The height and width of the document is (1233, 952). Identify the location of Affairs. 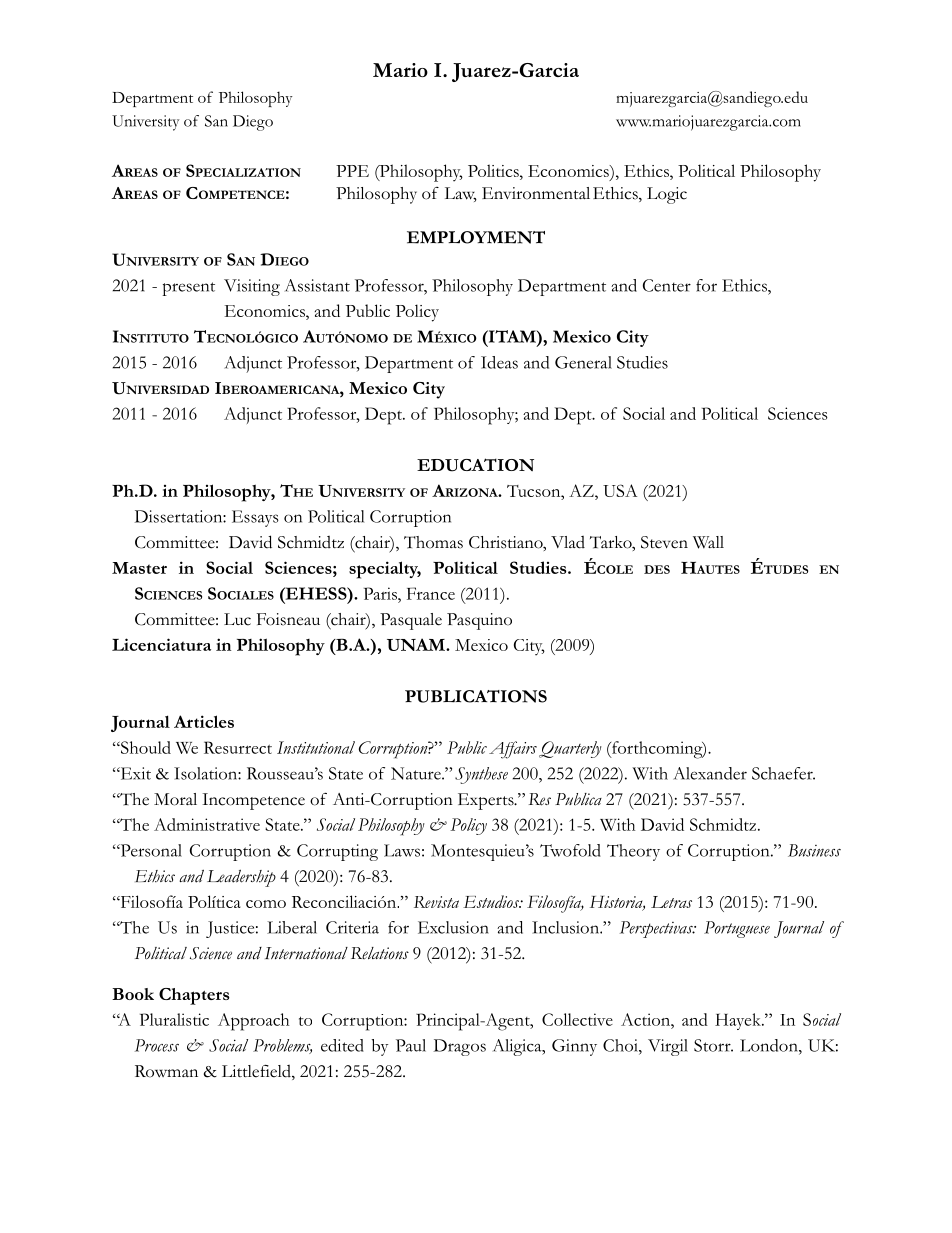
(513, 750).
